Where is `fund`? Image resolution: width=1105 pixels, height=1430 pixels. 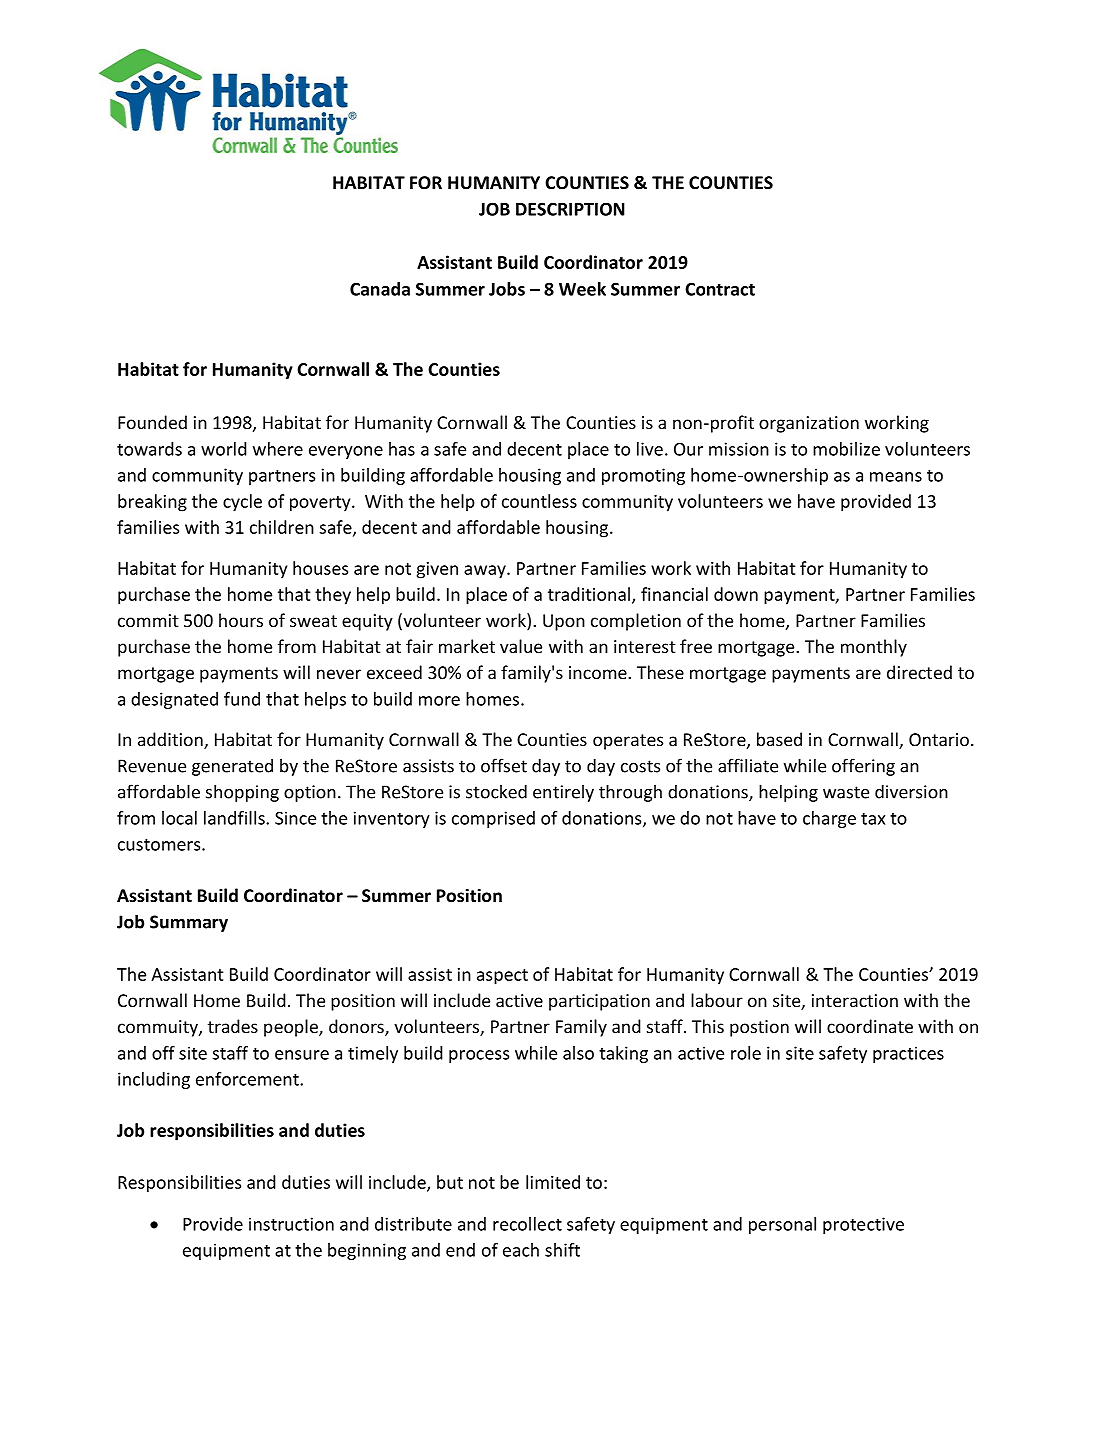
fund is located at coordinates (242, 699).
